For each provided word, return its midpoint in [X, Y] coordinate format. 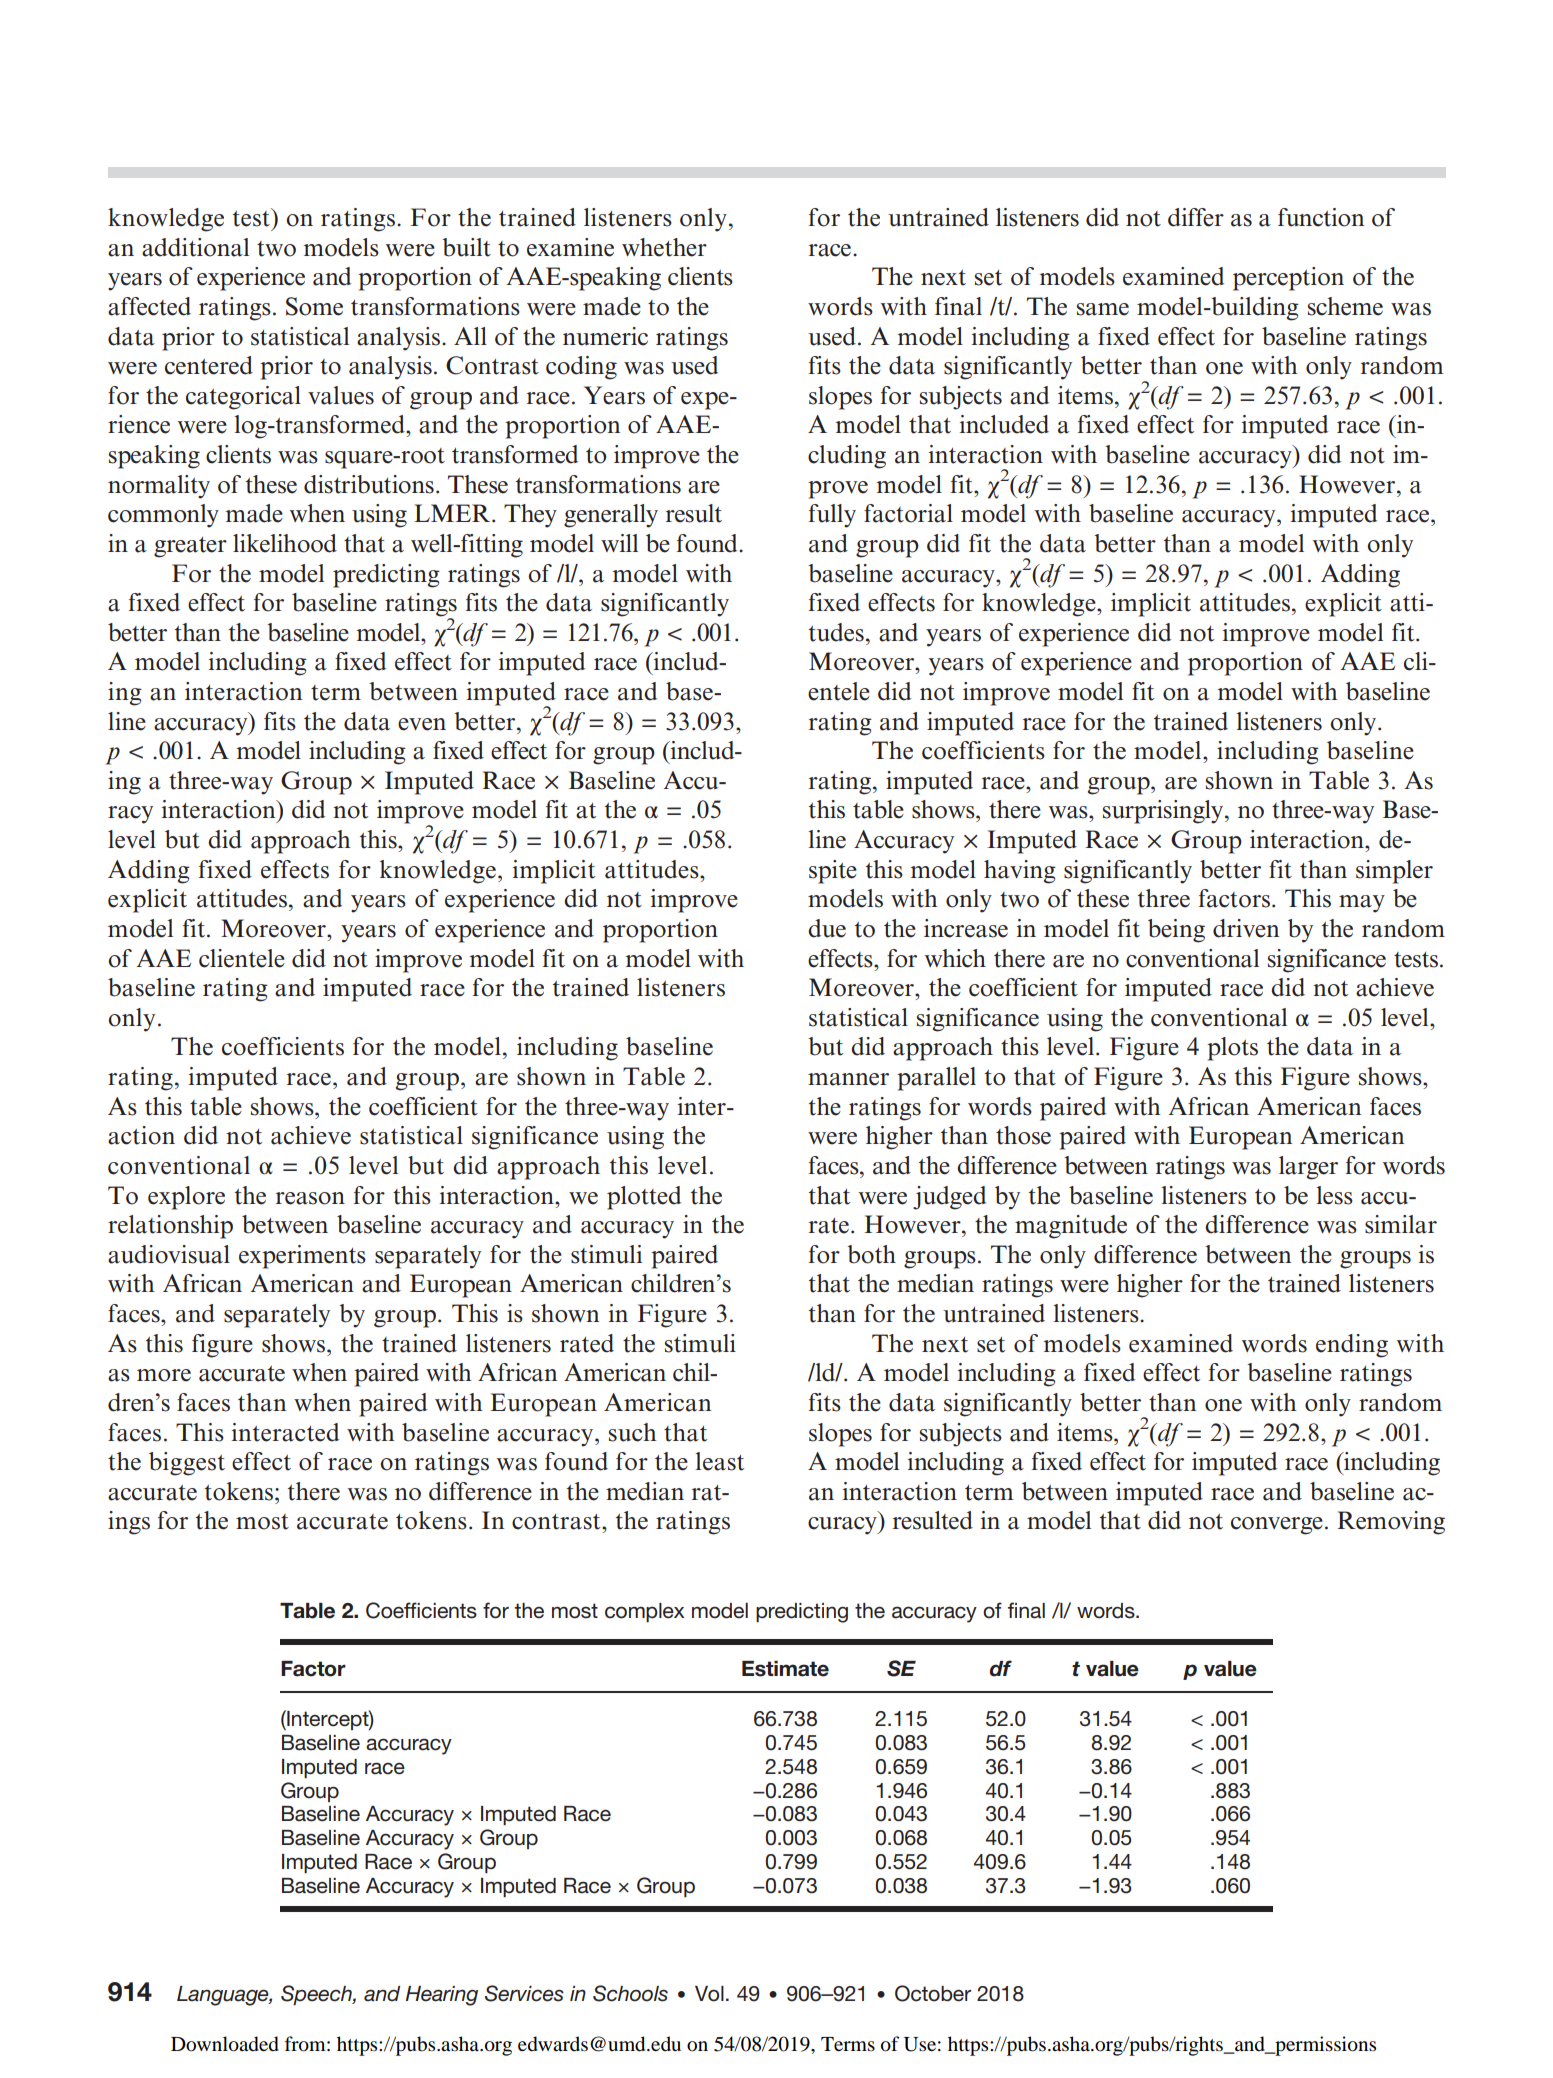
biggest [187, 1464]
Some [314, 306]
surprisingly [1164, 812]
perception [1288, 279]
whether [664, 247]
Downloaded [225, 2044]
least [719, 1461]
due [827, 928]
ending [1352, 1346]
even [422, 724]
